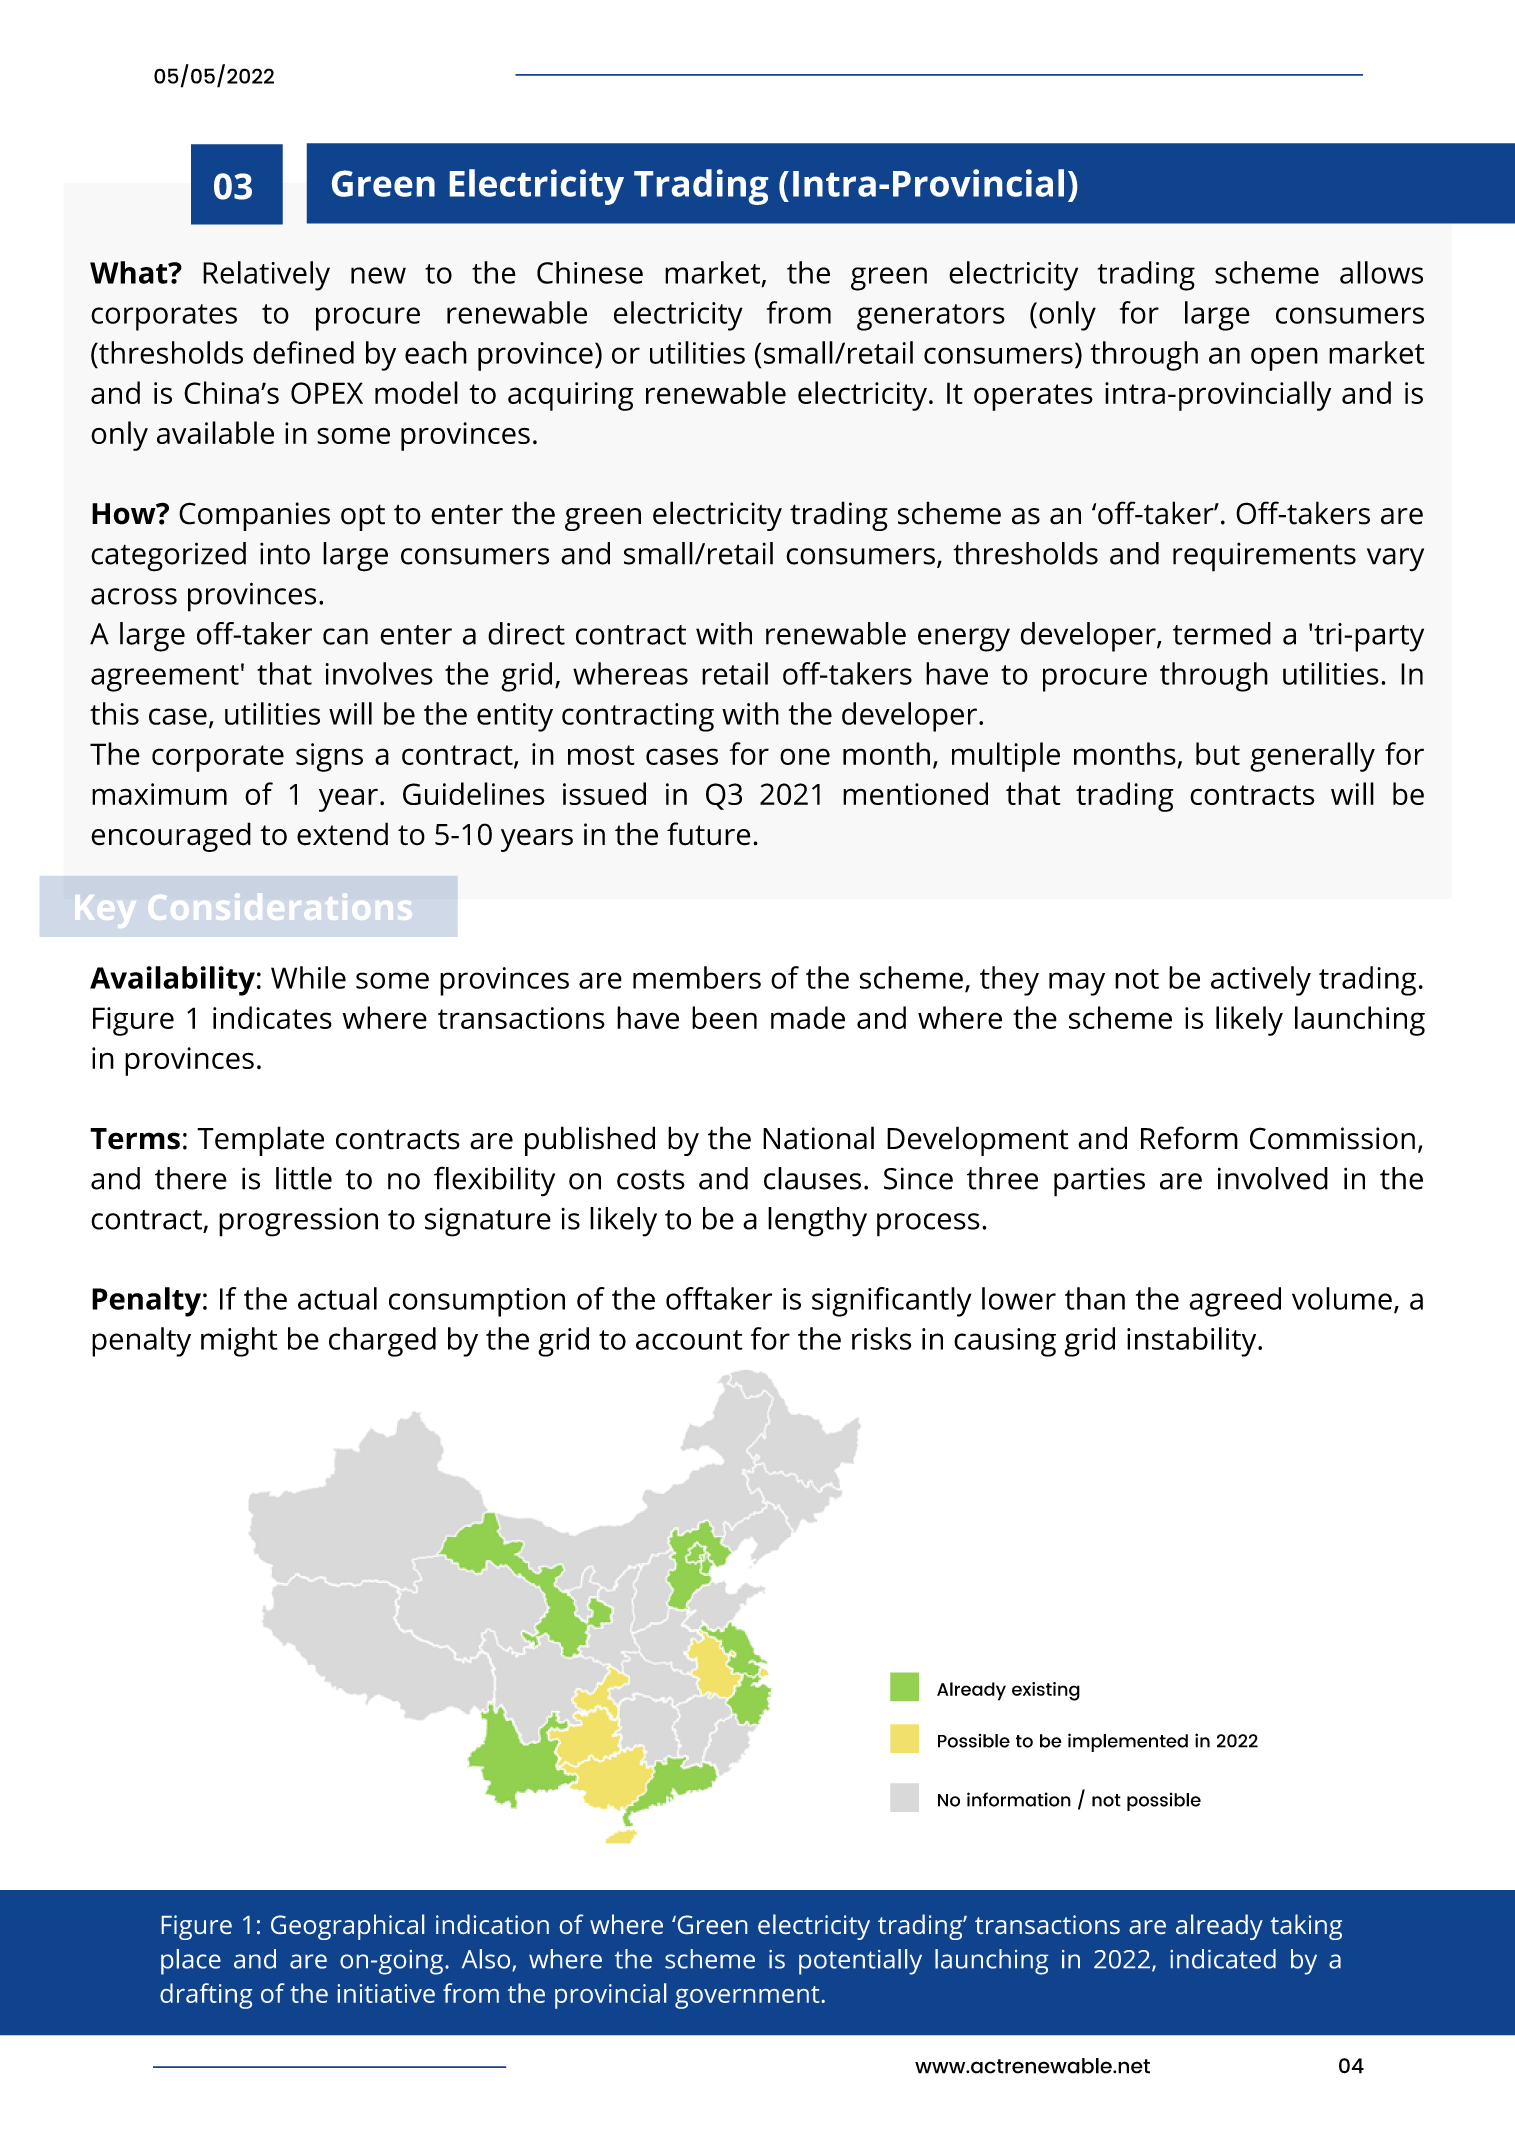 This screenshot has height=2143, width=1515. What do you see at coordinates (689, 1340) in the screenshot?
I see `account` at bounding box center [689, 1340].
